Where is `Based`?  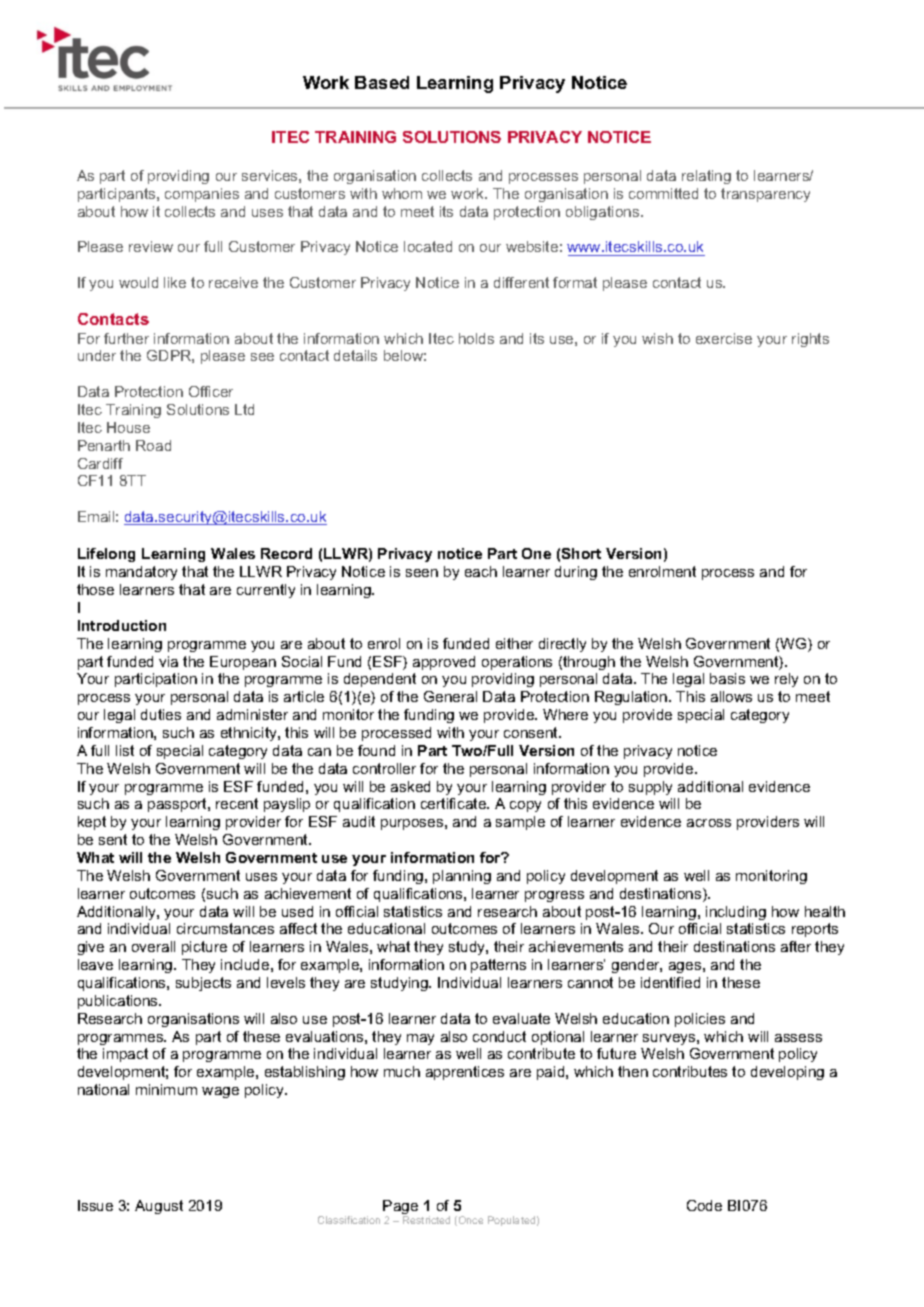
Based is located at coordinates (382, 82).
